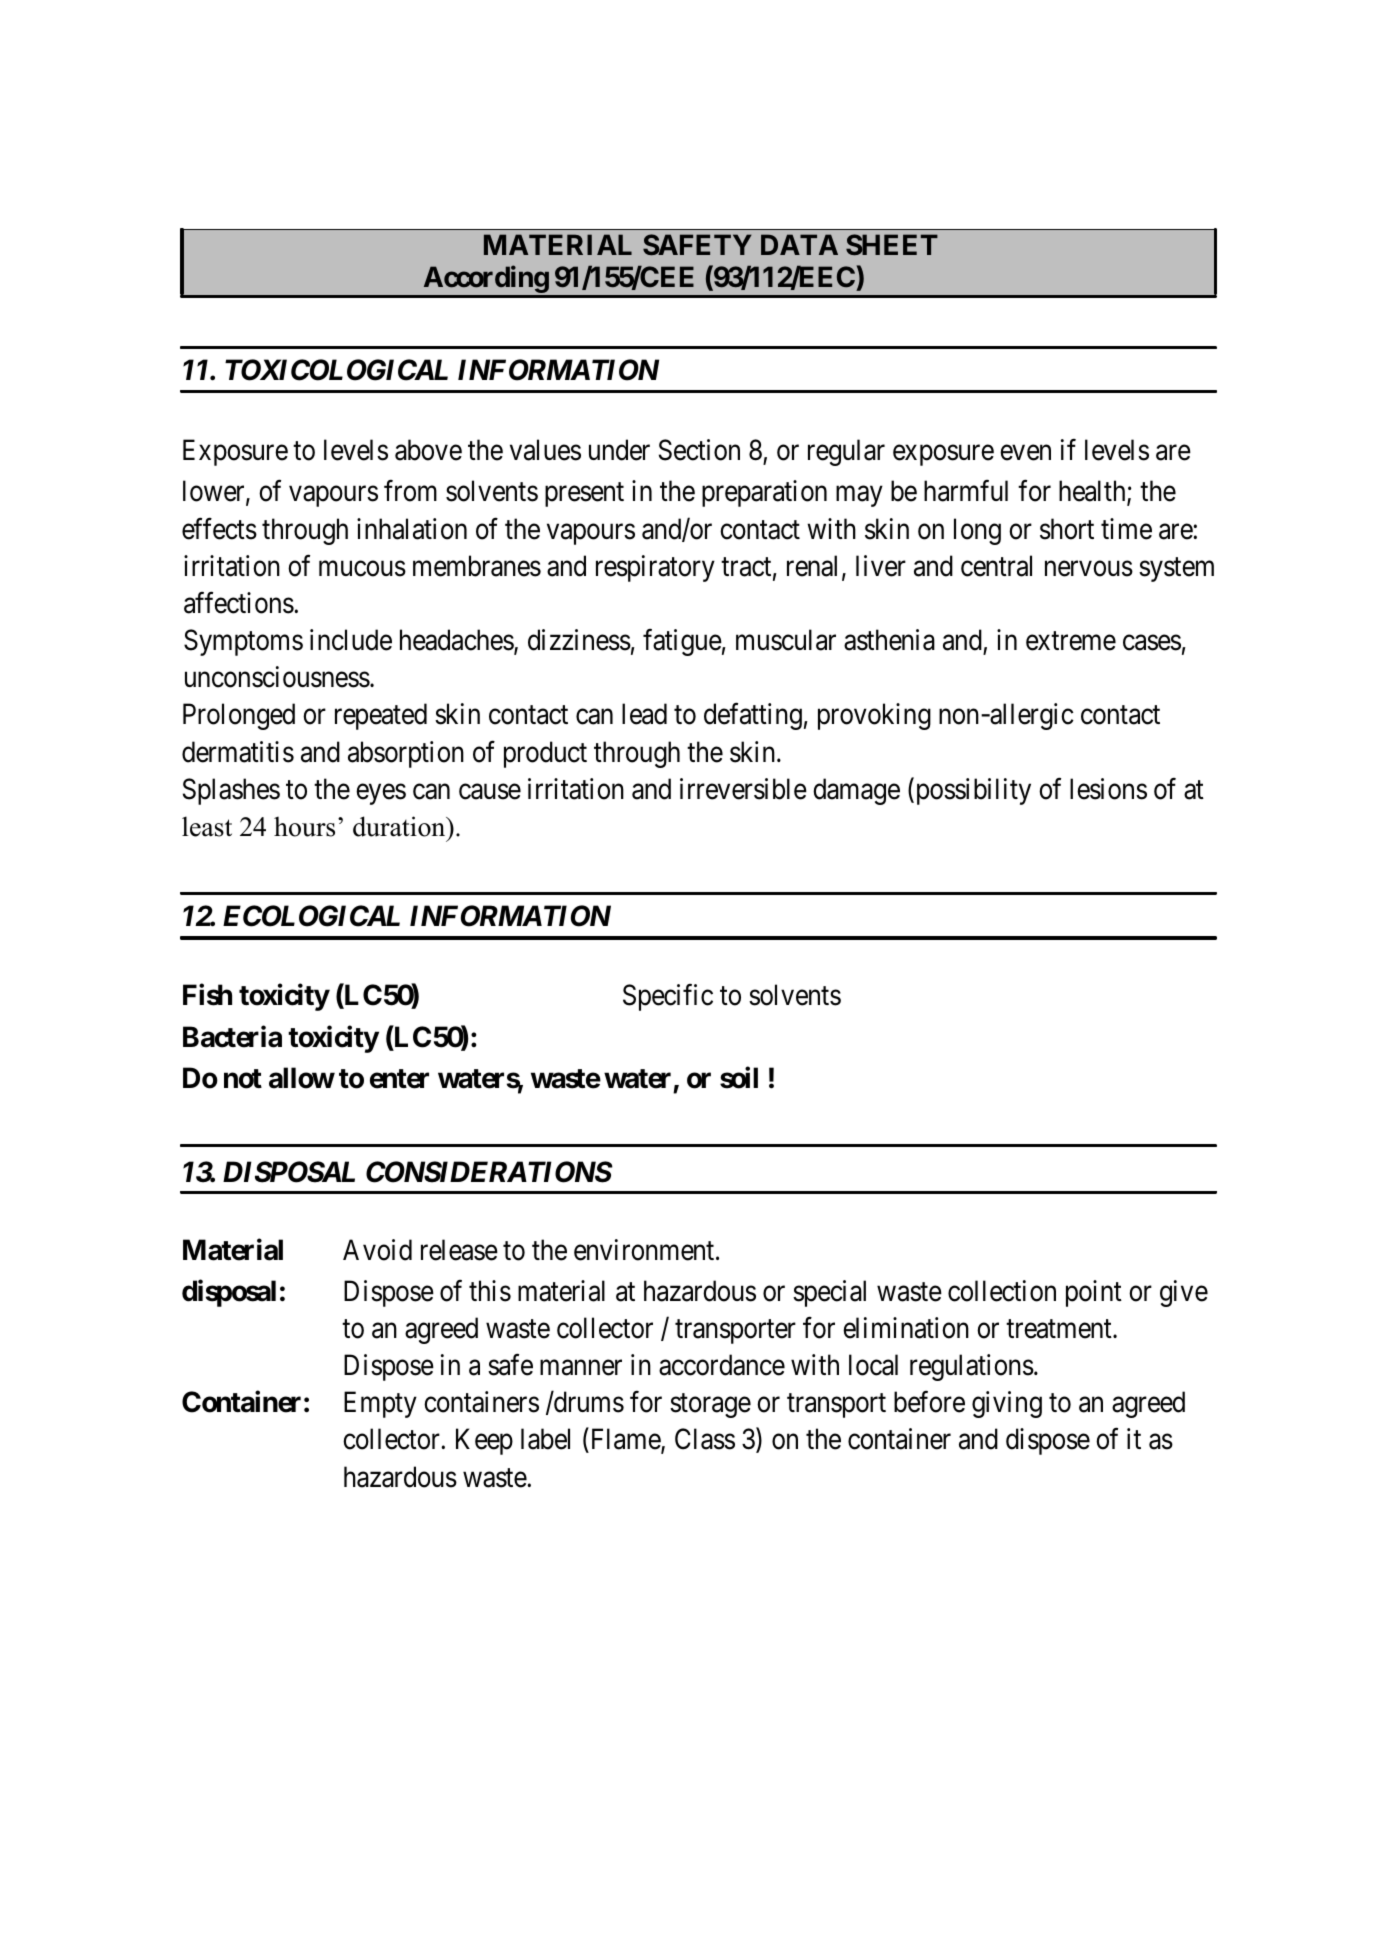 The height and width of the document is (1957, 1382). What do you see at coordinates (682, 642) in the document?
I see `fatigue` at bounding box center [682, 642].
